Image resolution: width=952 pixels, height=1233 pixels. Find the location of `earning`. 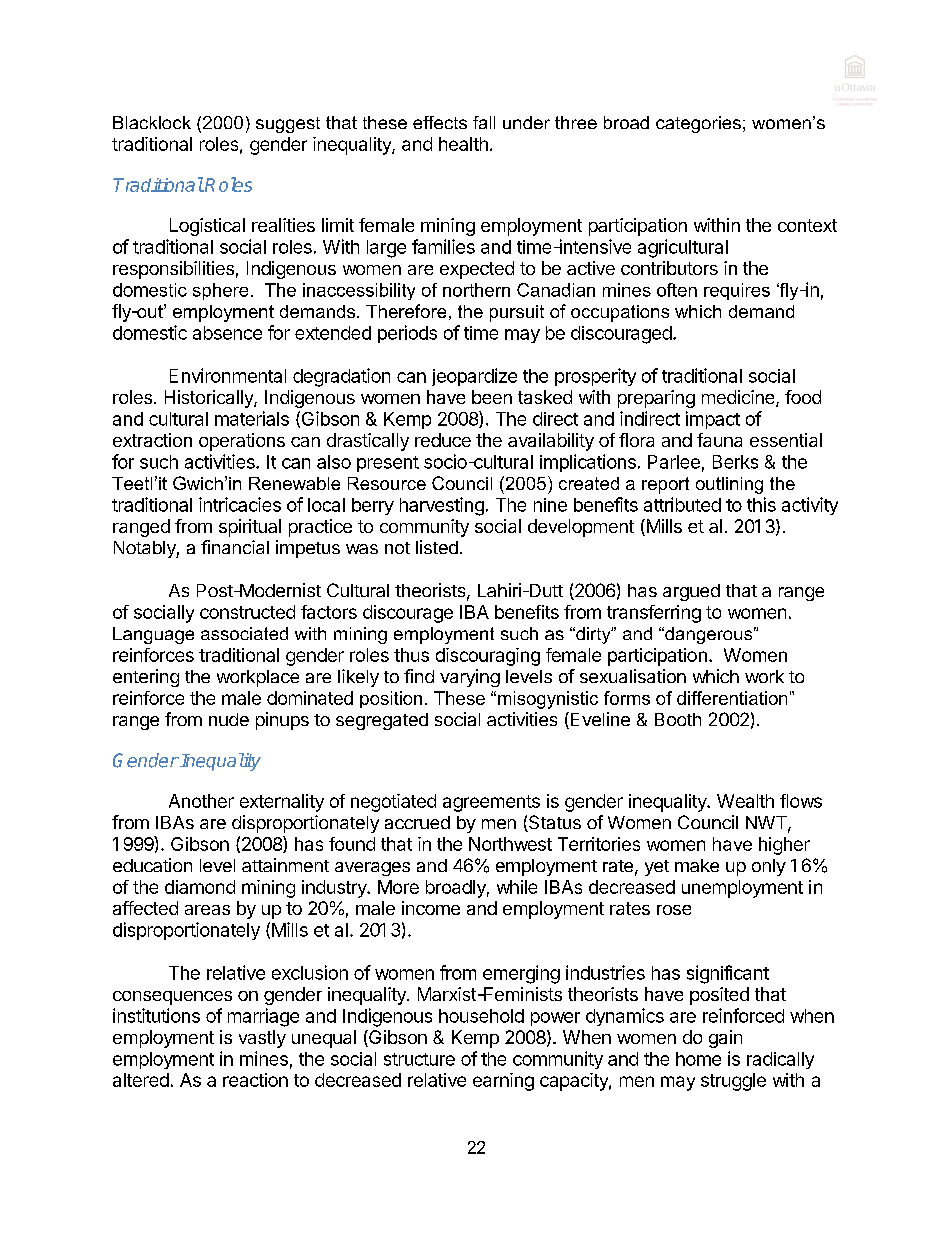

earning is located at coordinates (503, 1082).
